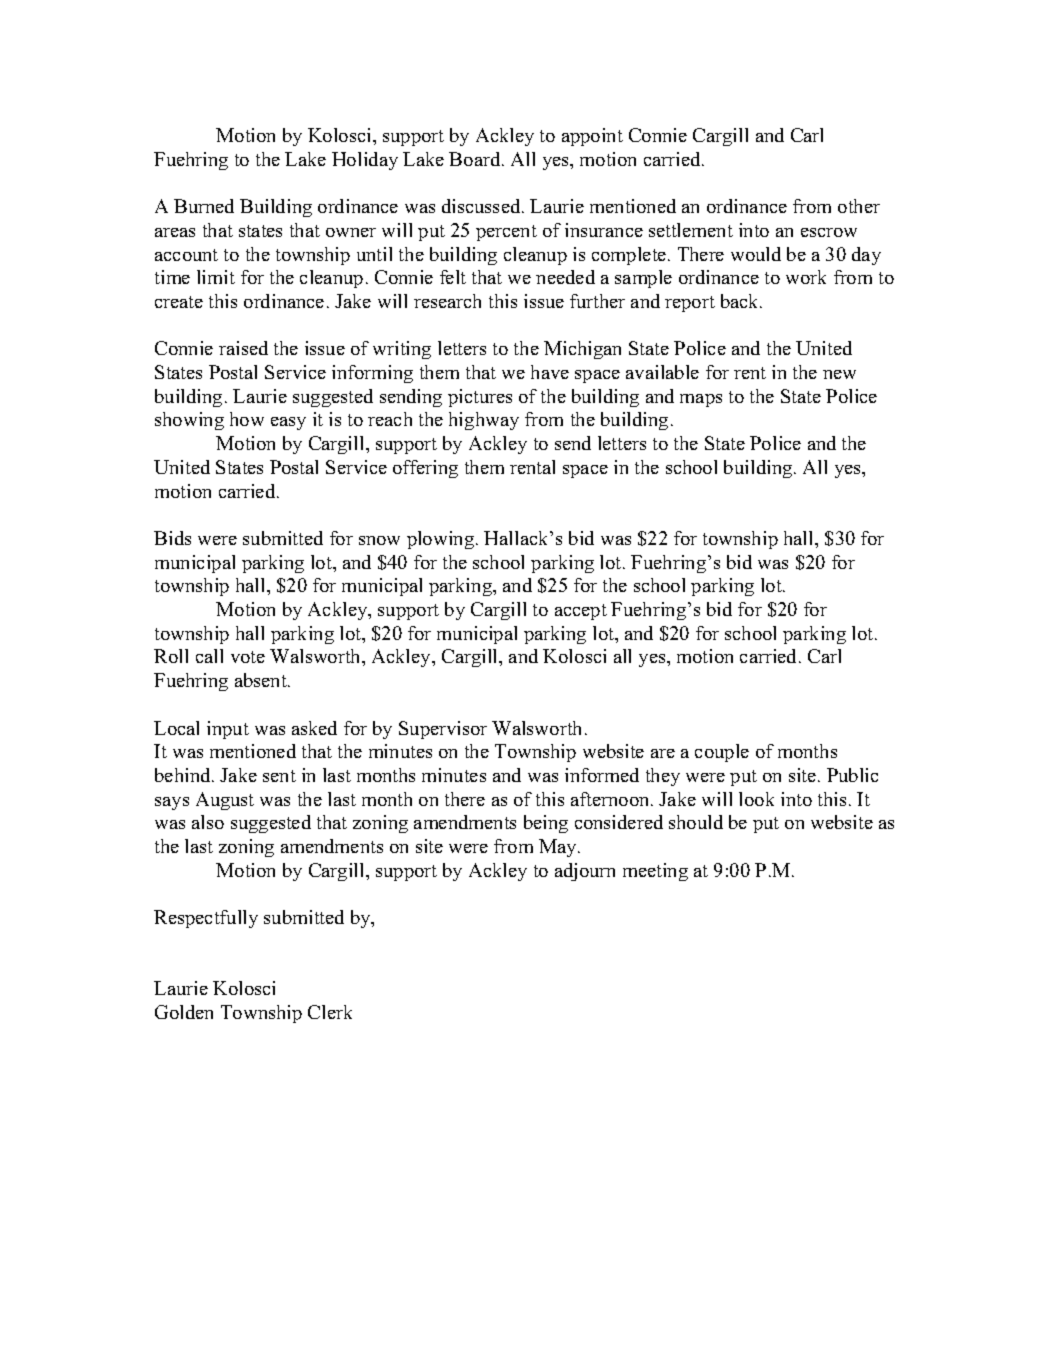 This screenshot has width=1051, height=1360. What do you see at coordinates (225, 801) in the screenshot?
I see `August` at bounding box center [225, 801].
